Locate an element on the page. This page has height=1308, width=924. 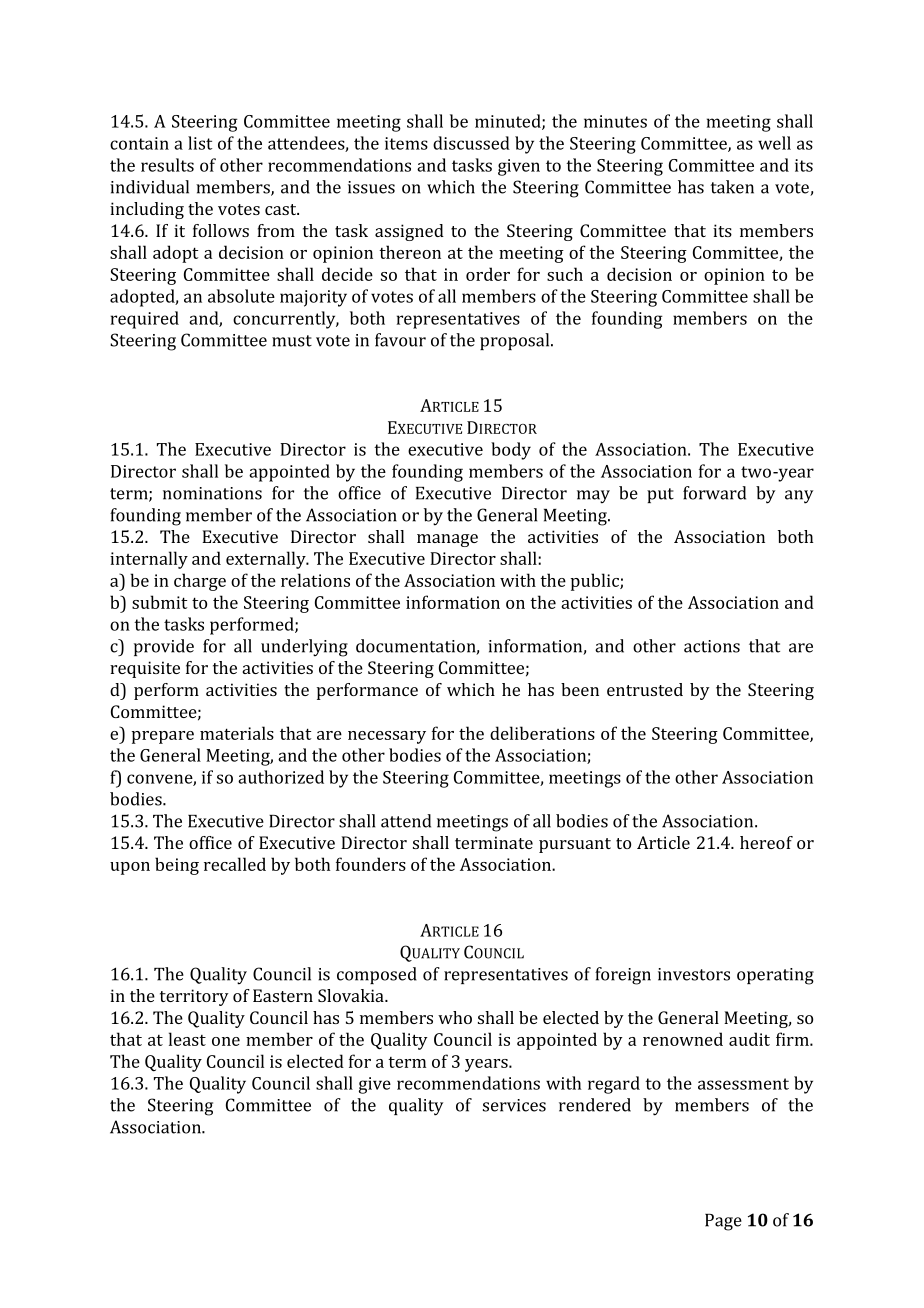
manage is located at coordinates (447, 540).
